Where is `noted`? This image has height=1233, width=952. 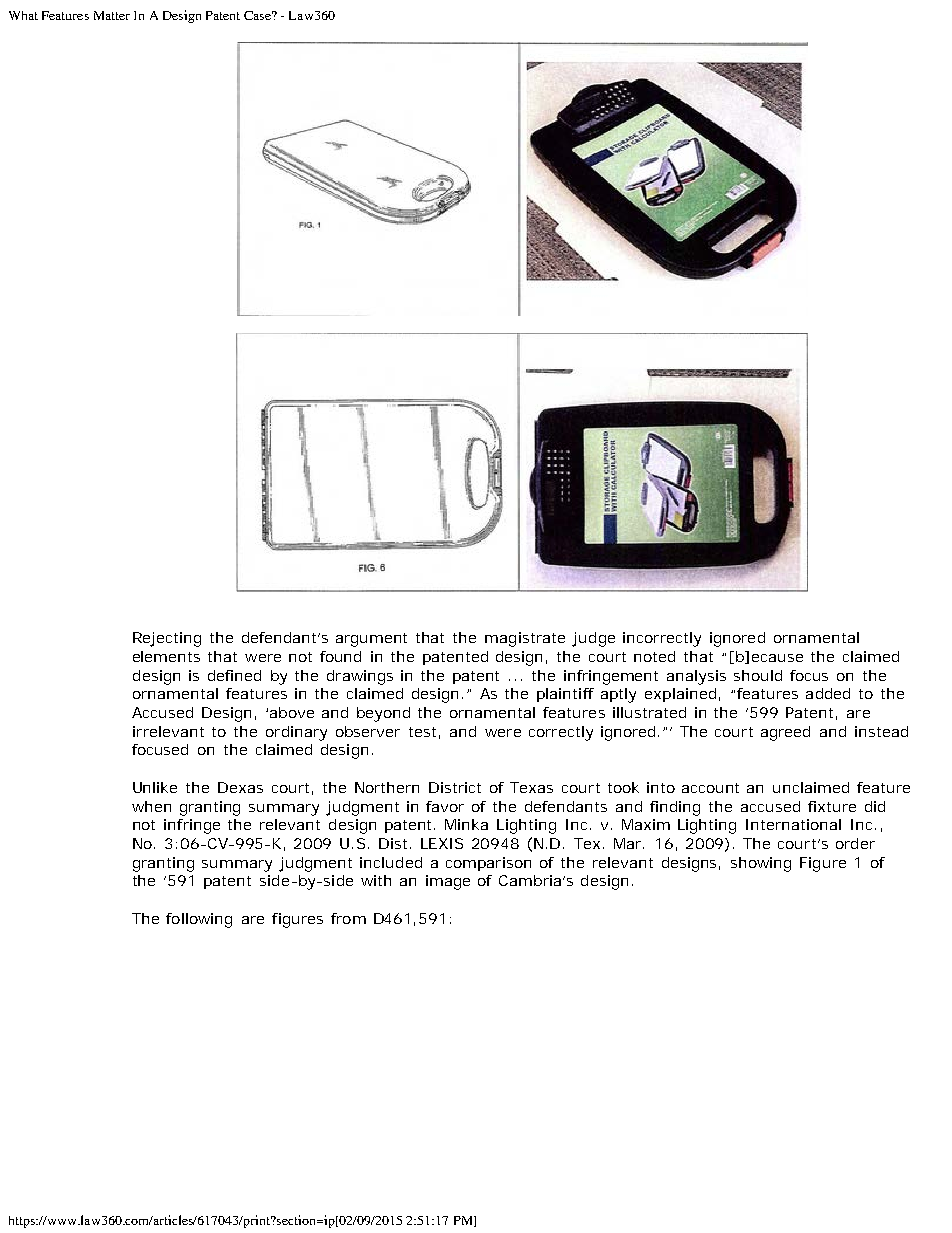
noted is located at coordinates (654, 656).
